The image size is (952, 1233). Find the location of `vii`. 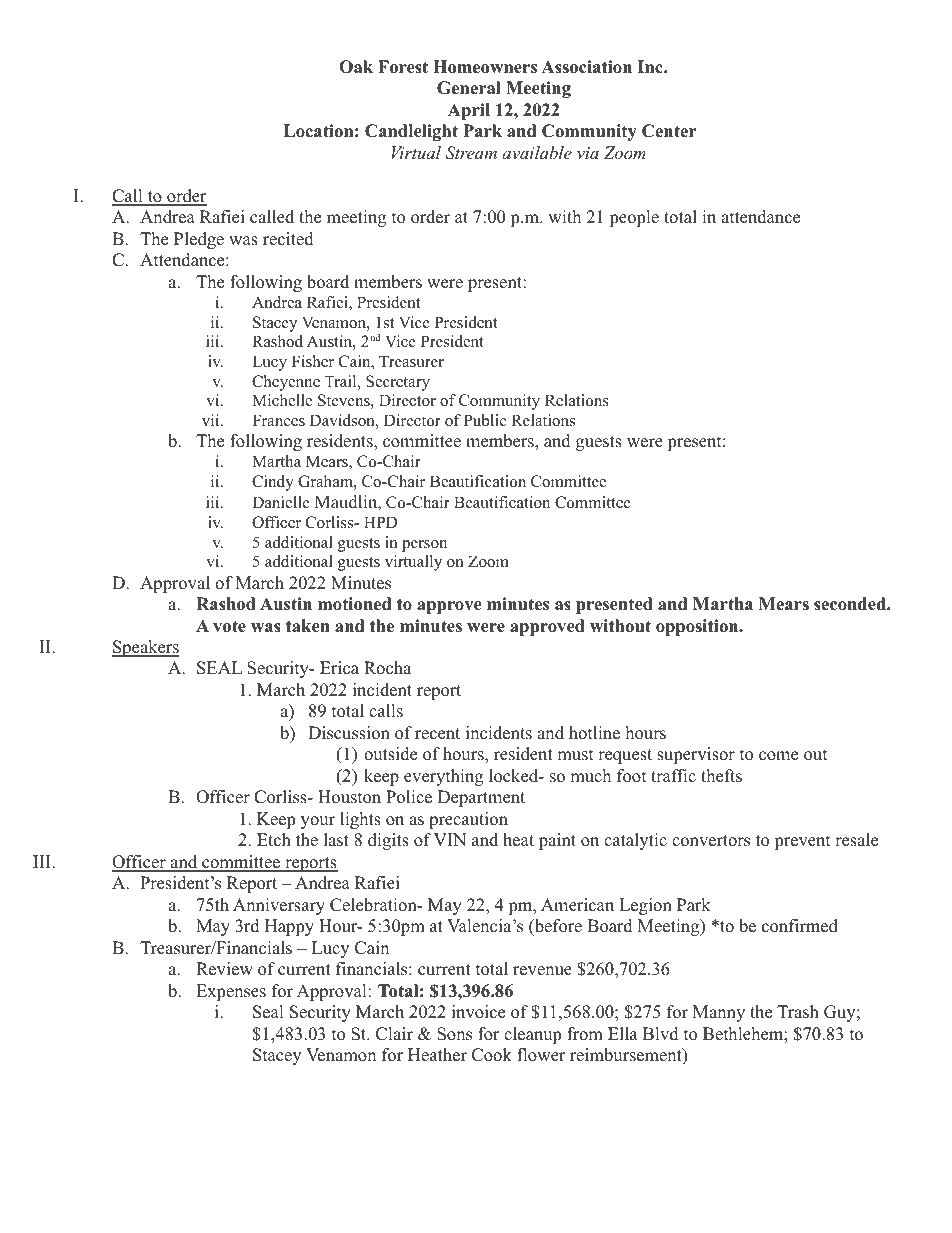

vii is located at coordinates (212, 420).
